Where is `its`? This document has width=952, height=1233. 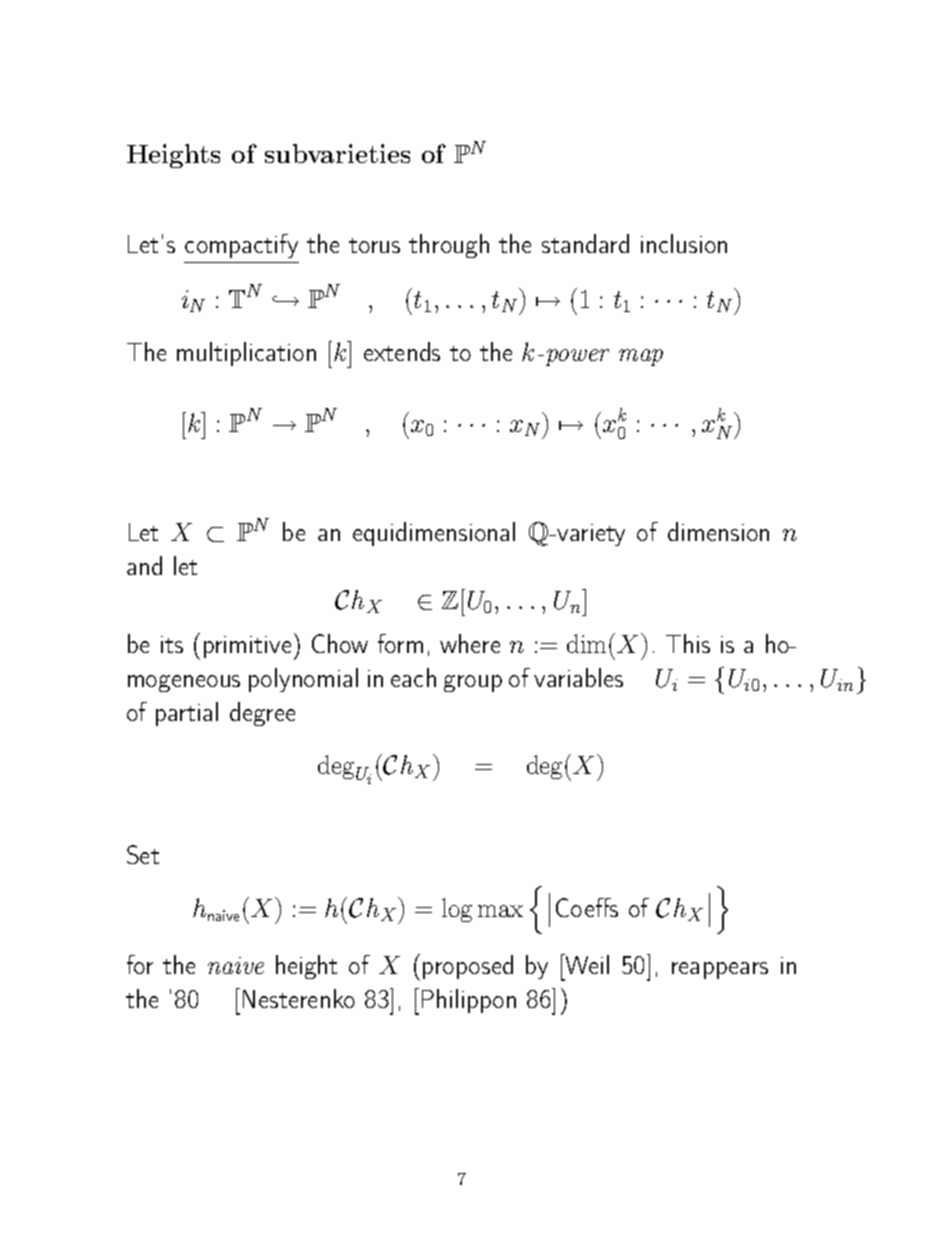 its is located at coordinates (172, 644).
